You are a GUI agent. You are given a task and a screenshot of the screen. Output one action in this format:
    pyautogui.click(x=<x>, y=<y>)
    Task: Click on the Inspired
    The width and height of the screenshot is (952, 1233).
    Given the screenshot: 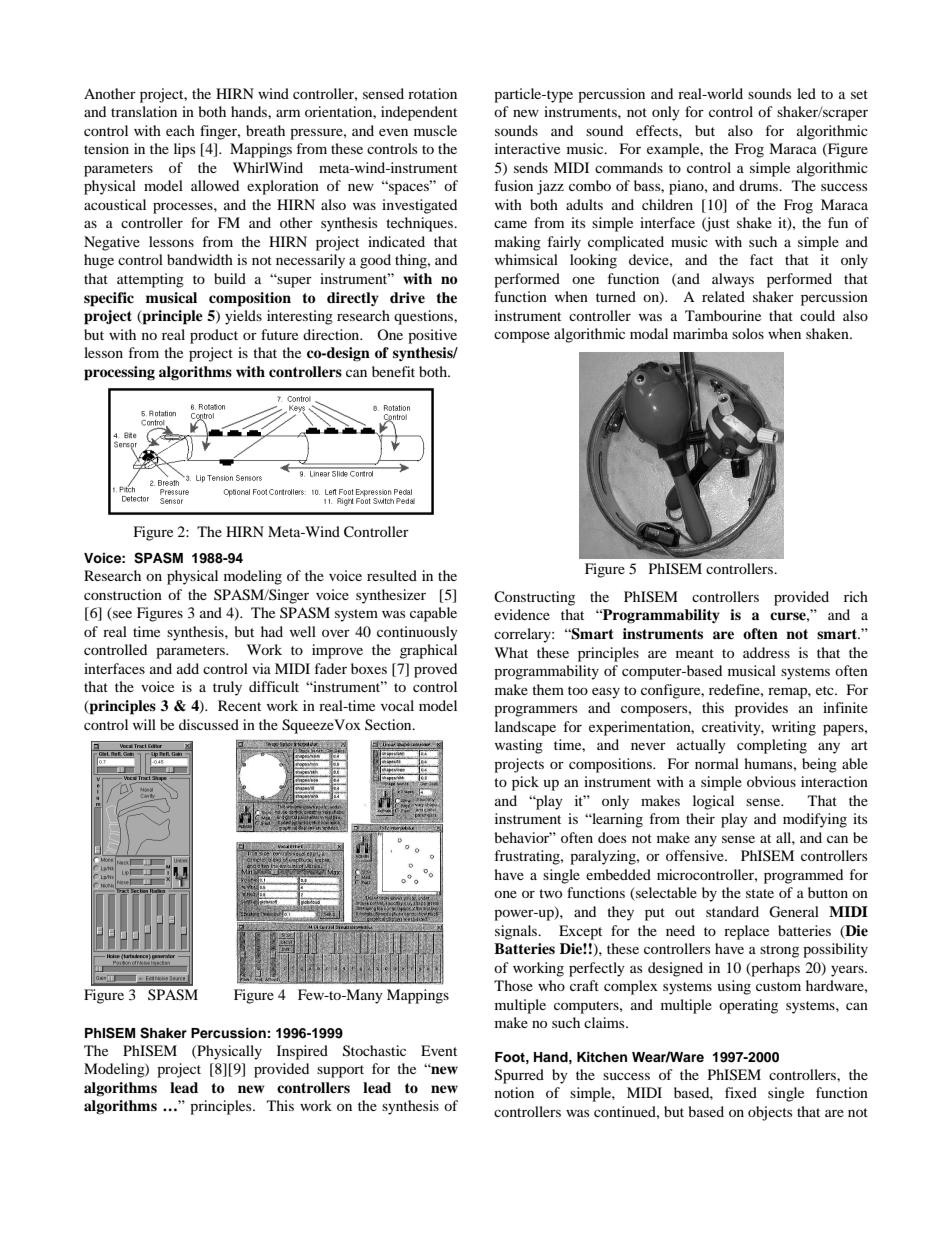 What is the action you would take?
    pyautogui.click(x=302, y=1052)
